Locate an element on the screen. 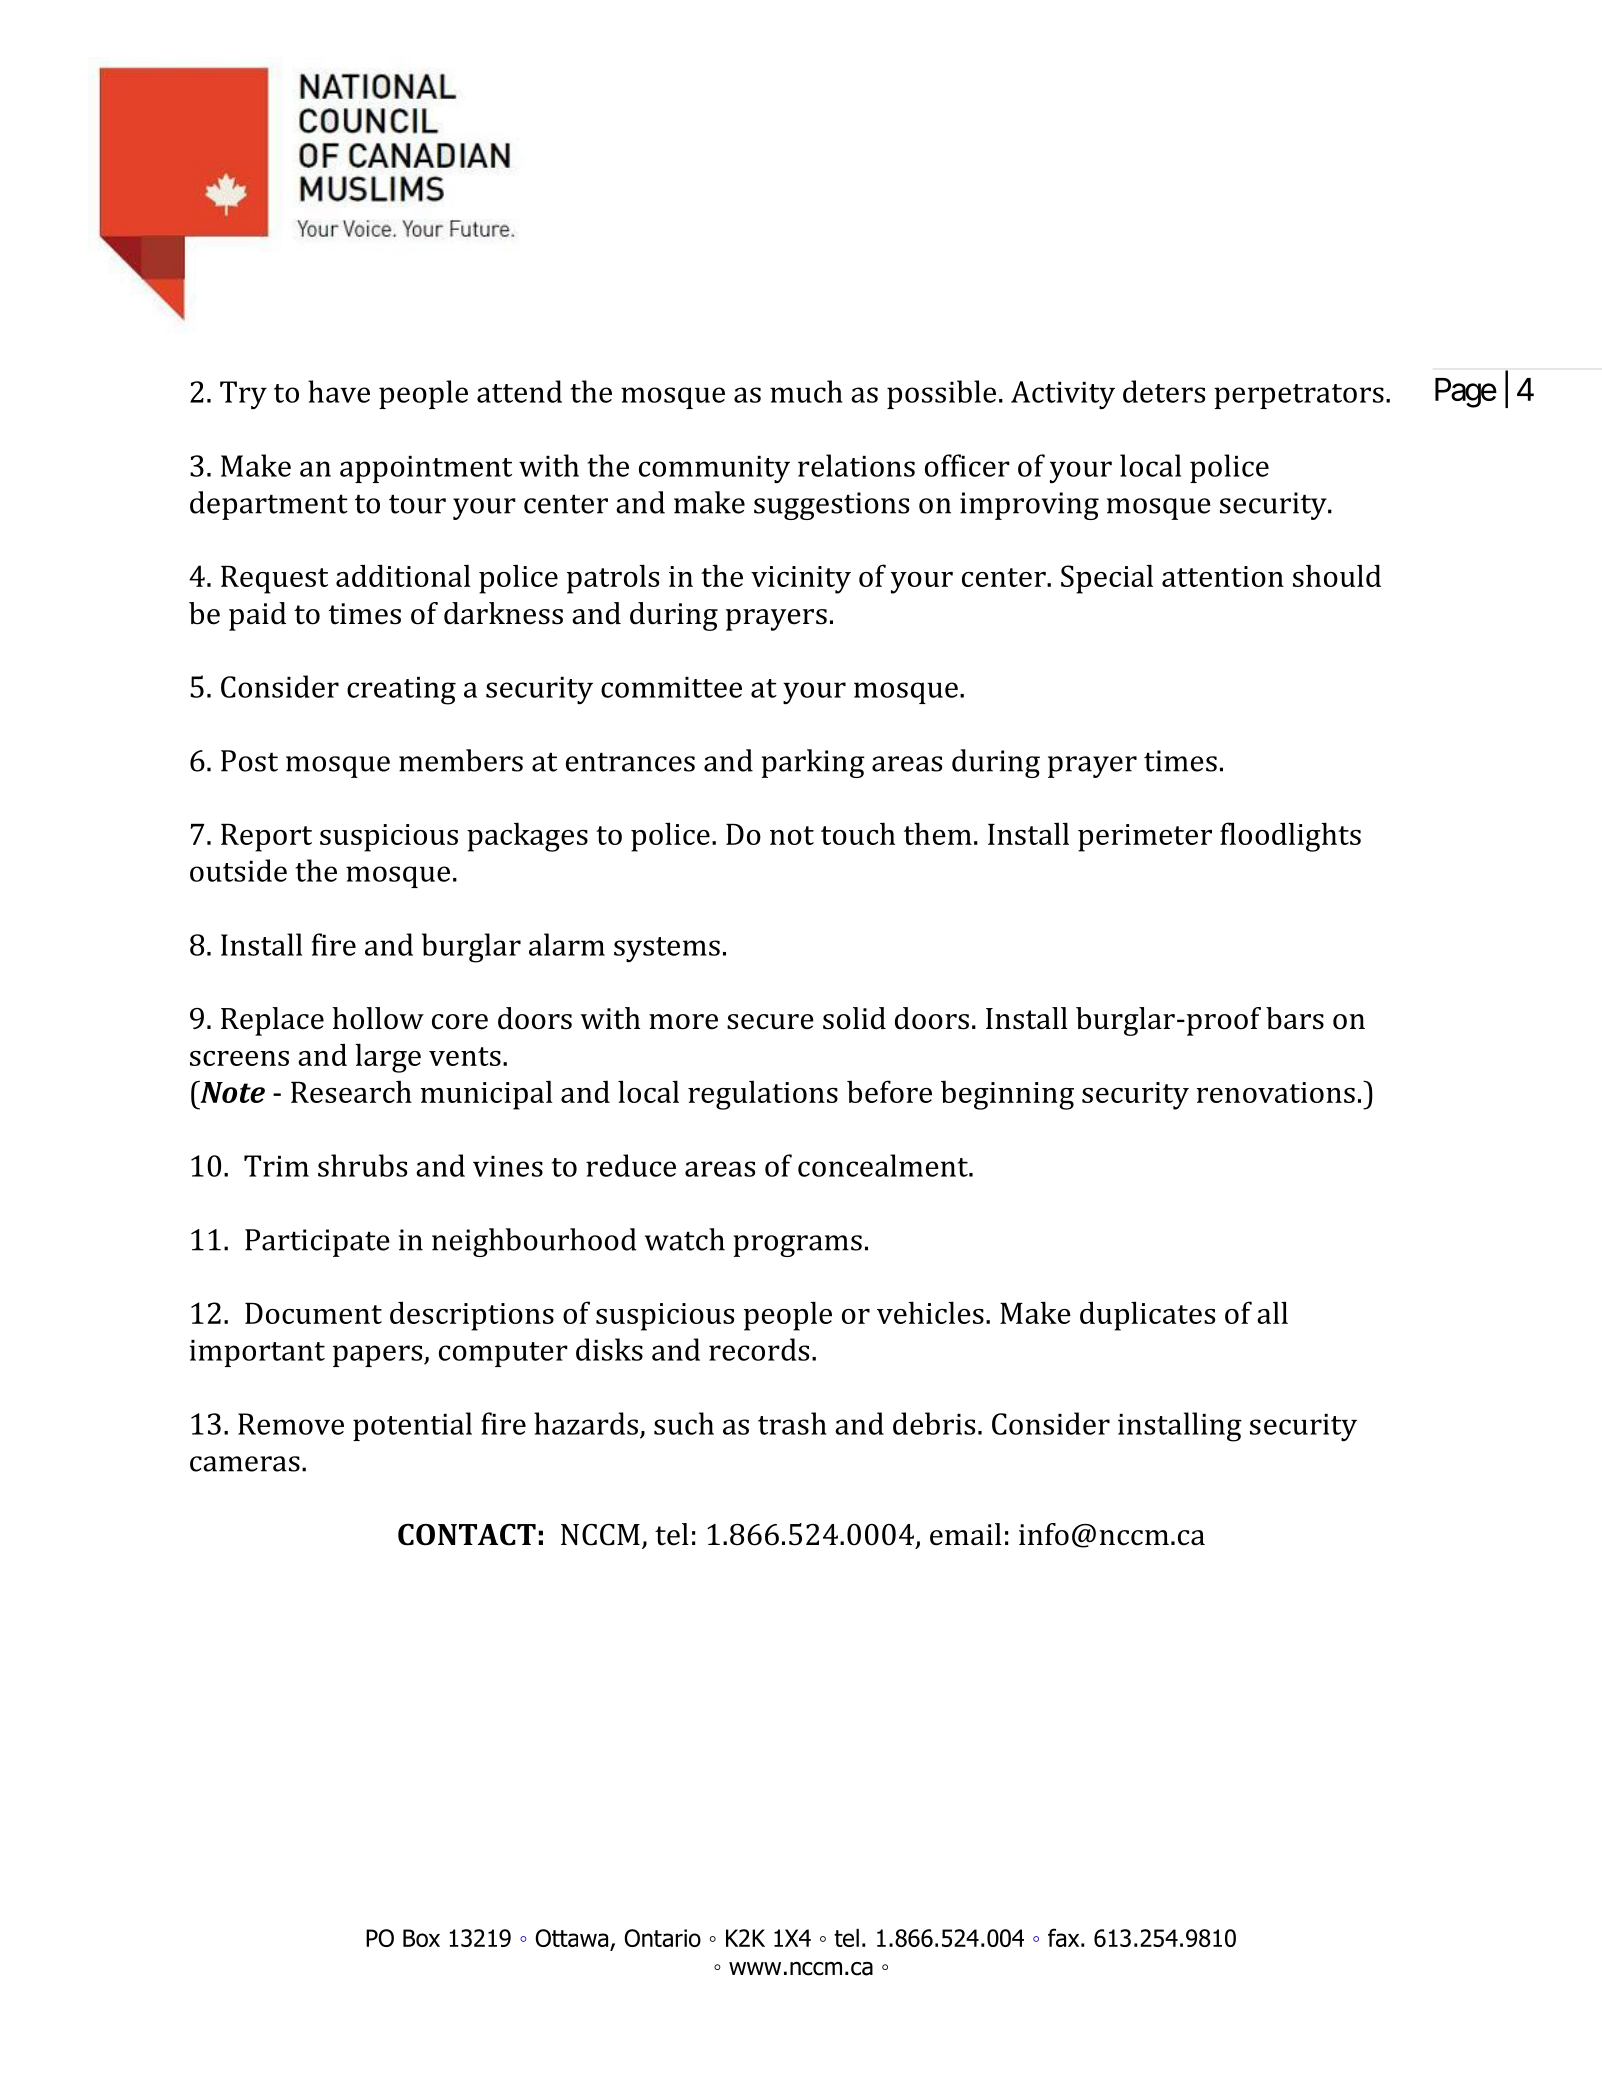  deters is located at coordinates (1164, 391).
